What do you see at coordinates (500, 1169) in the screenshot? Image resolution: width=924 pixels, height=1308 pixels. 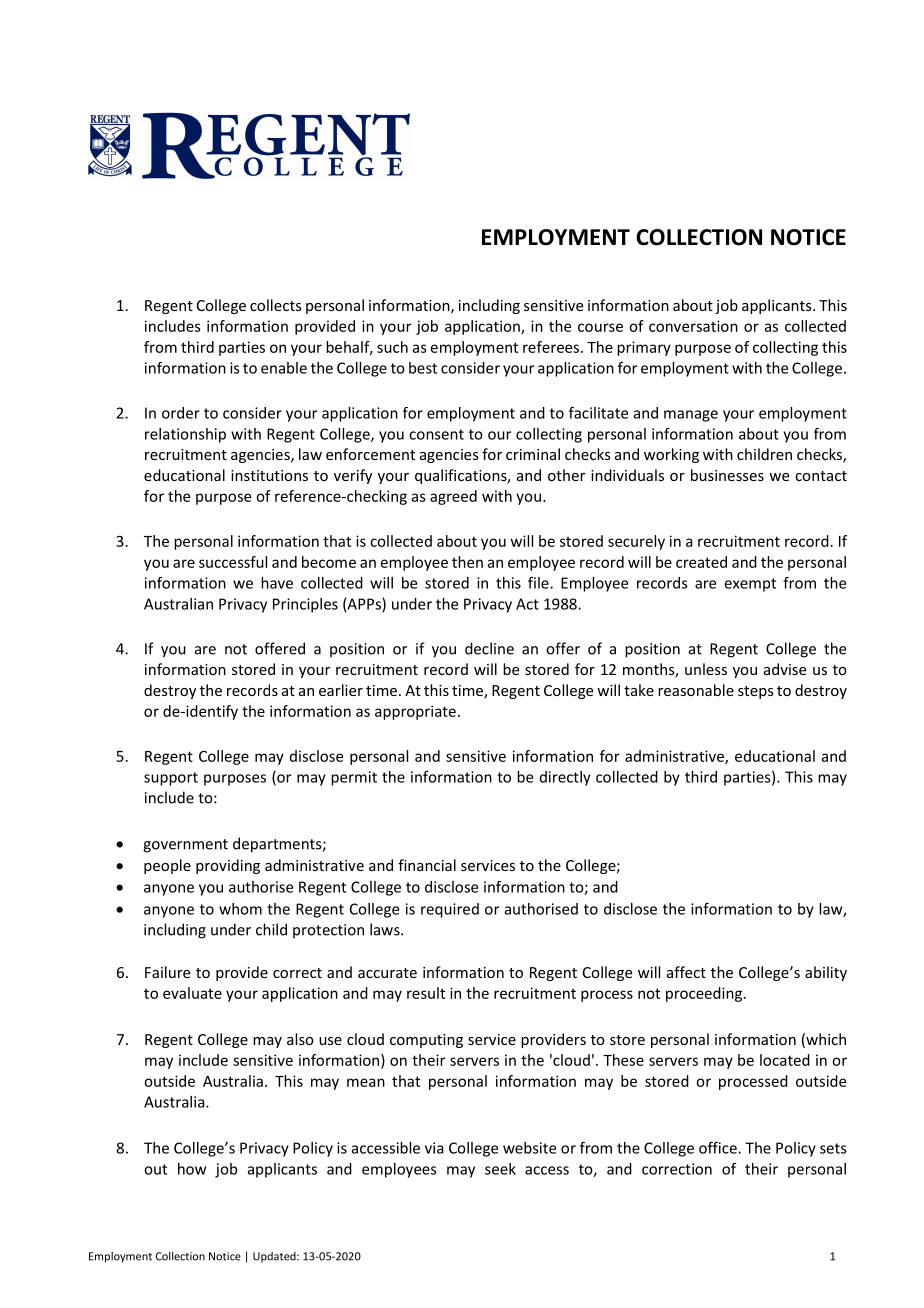 I see `seek` at bounding box center [500, 1169].
